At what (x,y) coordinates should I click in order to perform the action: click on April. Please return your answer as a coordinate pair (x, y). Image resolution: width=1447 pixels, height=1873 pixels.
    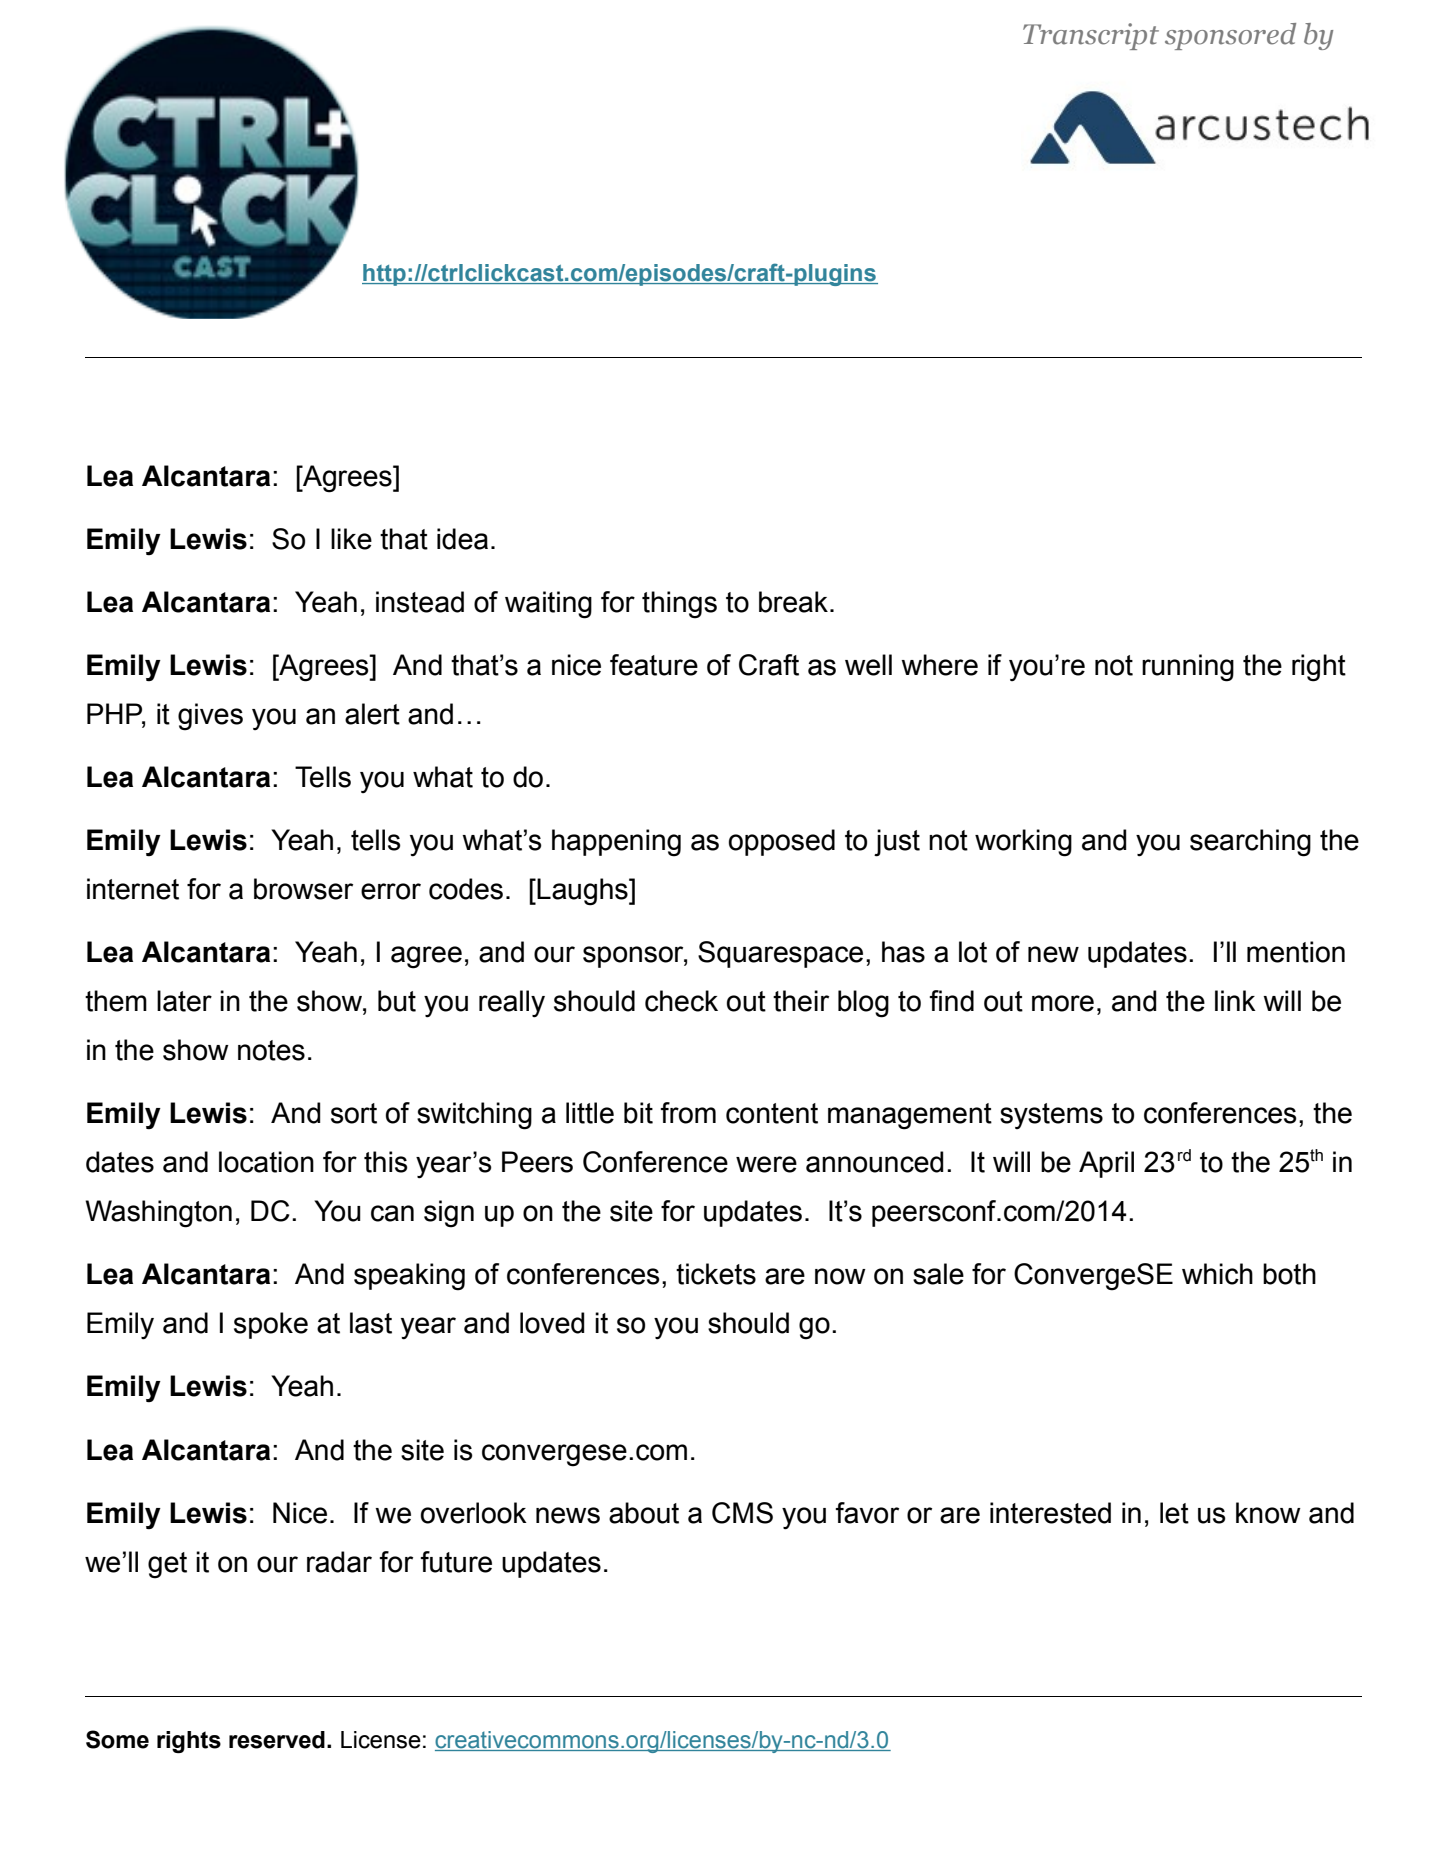
    Looking at the image, I should click on (1106, 1164).
